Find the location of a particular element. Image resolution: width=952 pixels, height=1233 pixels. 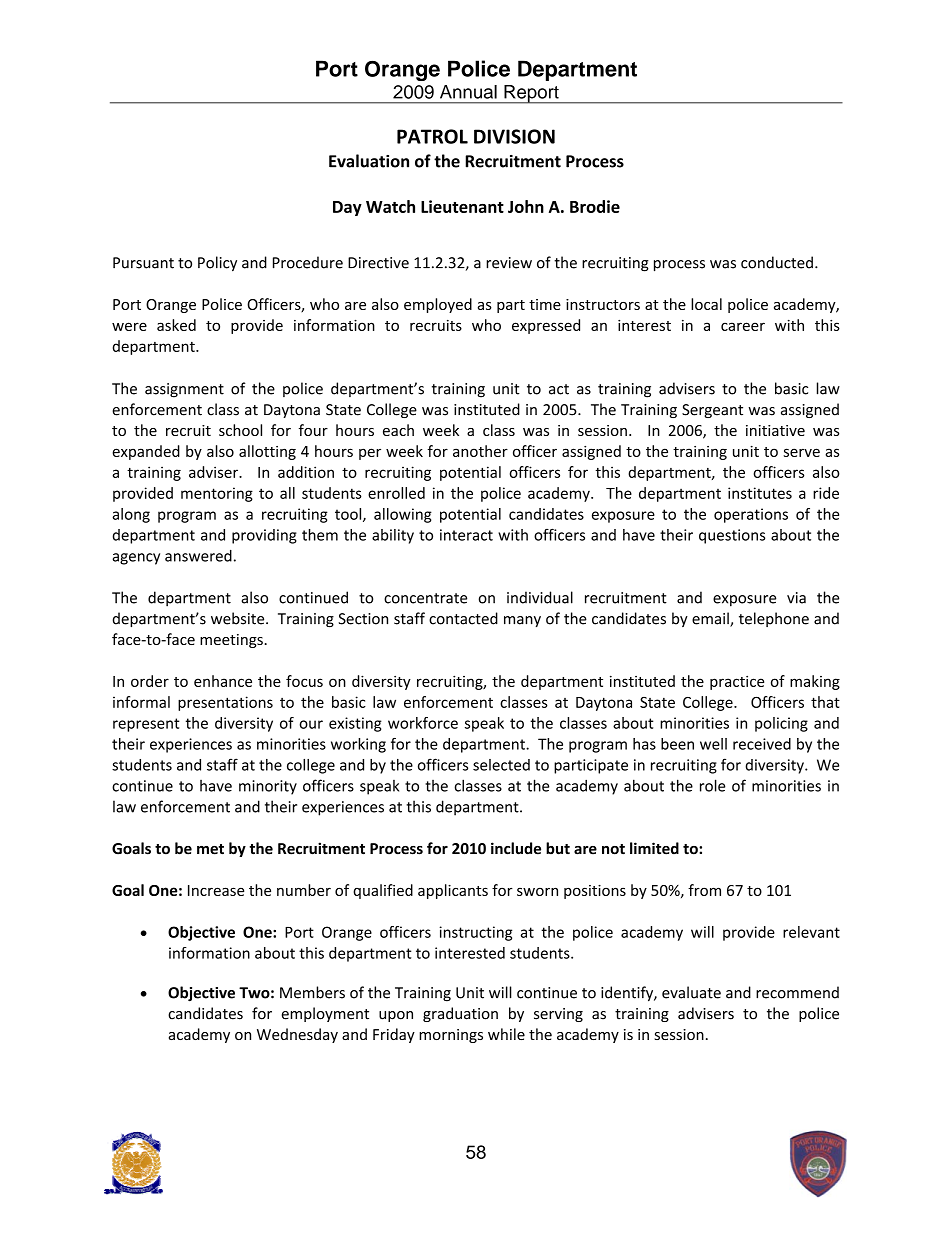

Evaluation is located at coordinates (369, 161).
